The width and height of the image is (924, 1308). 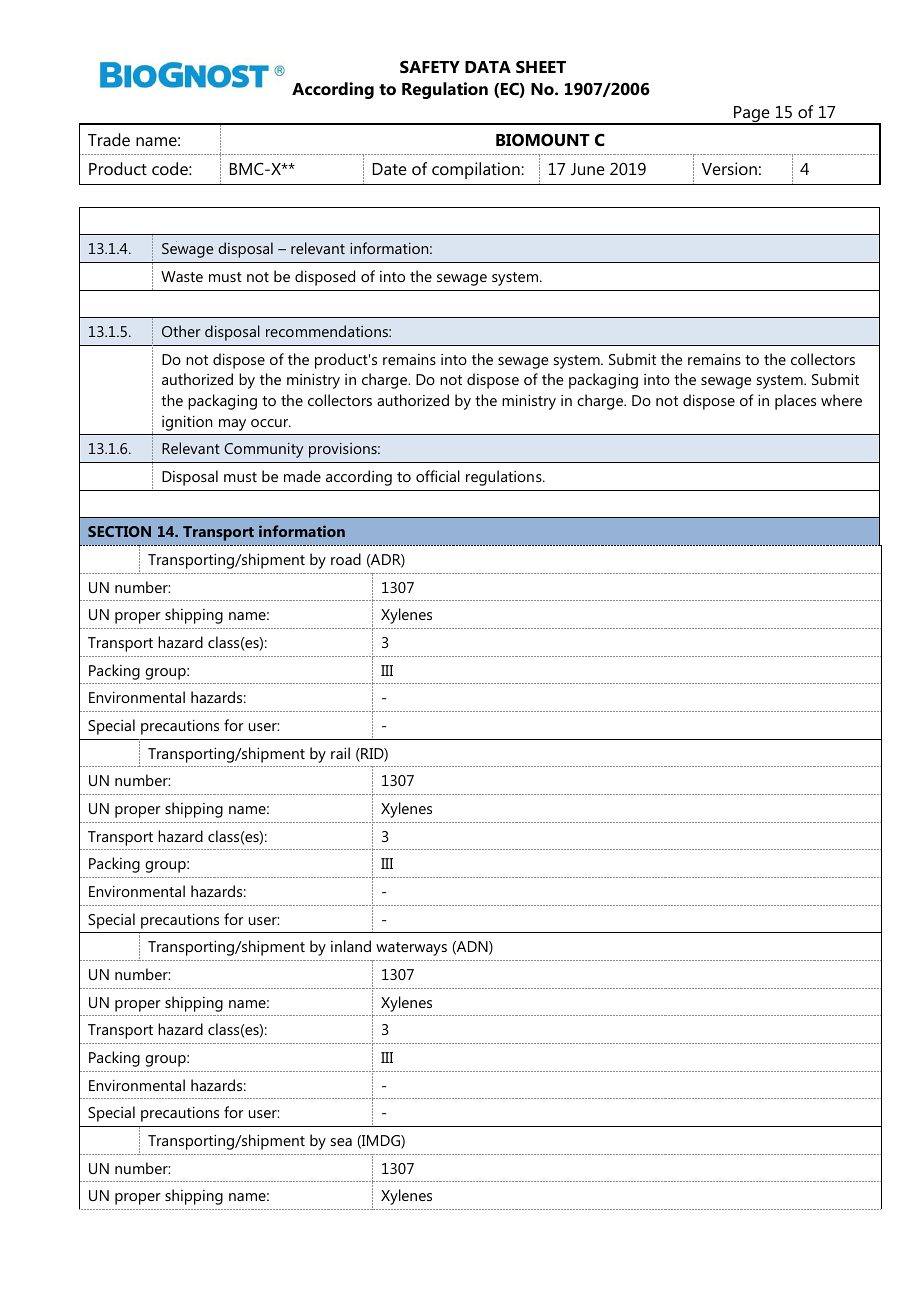 I want to click on ignition, so click(x=187, y=423).
